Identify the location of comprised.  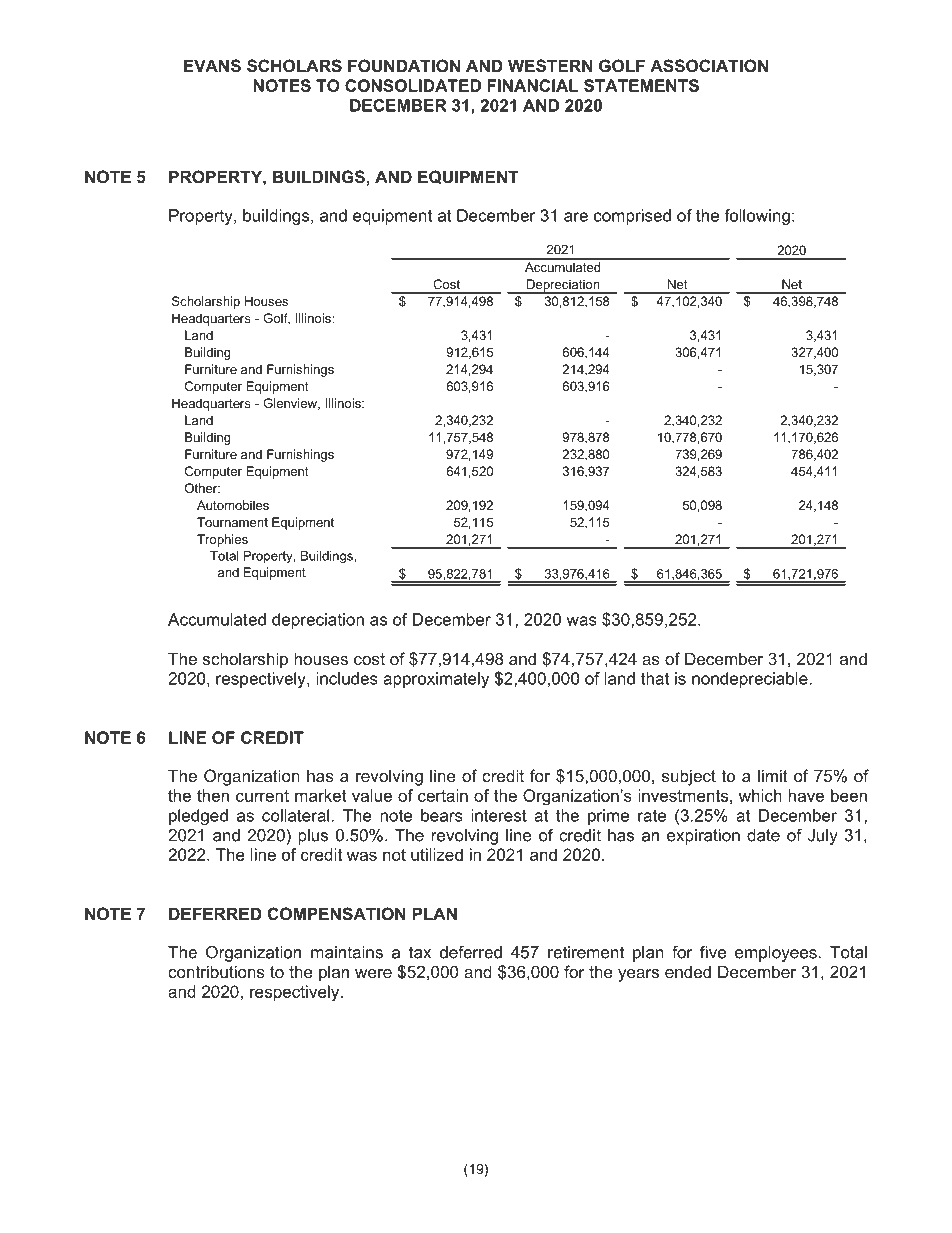
(632, 217).
